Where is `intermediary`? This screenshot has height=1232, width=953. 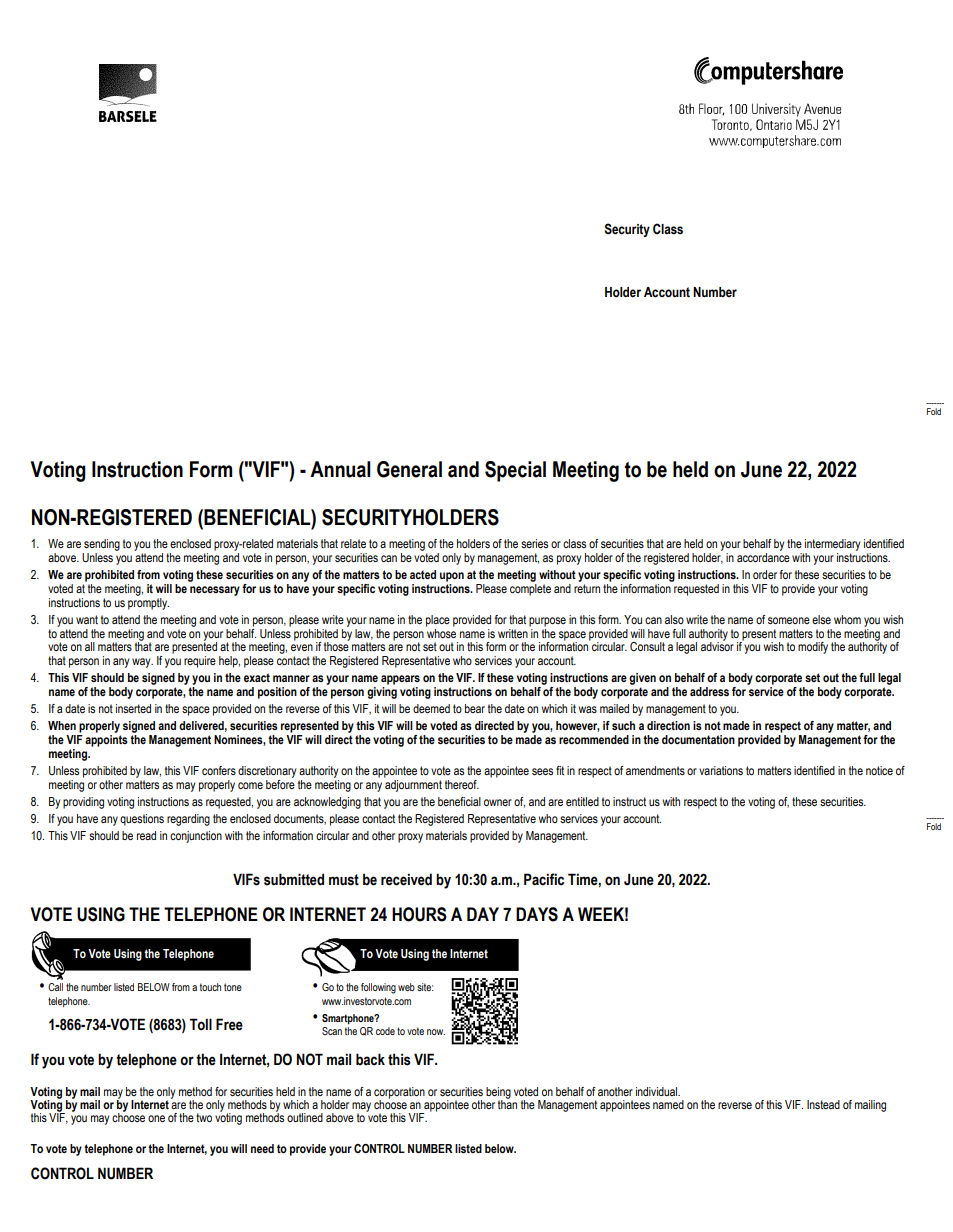 intermediary is located at coordinates (831, 546).
